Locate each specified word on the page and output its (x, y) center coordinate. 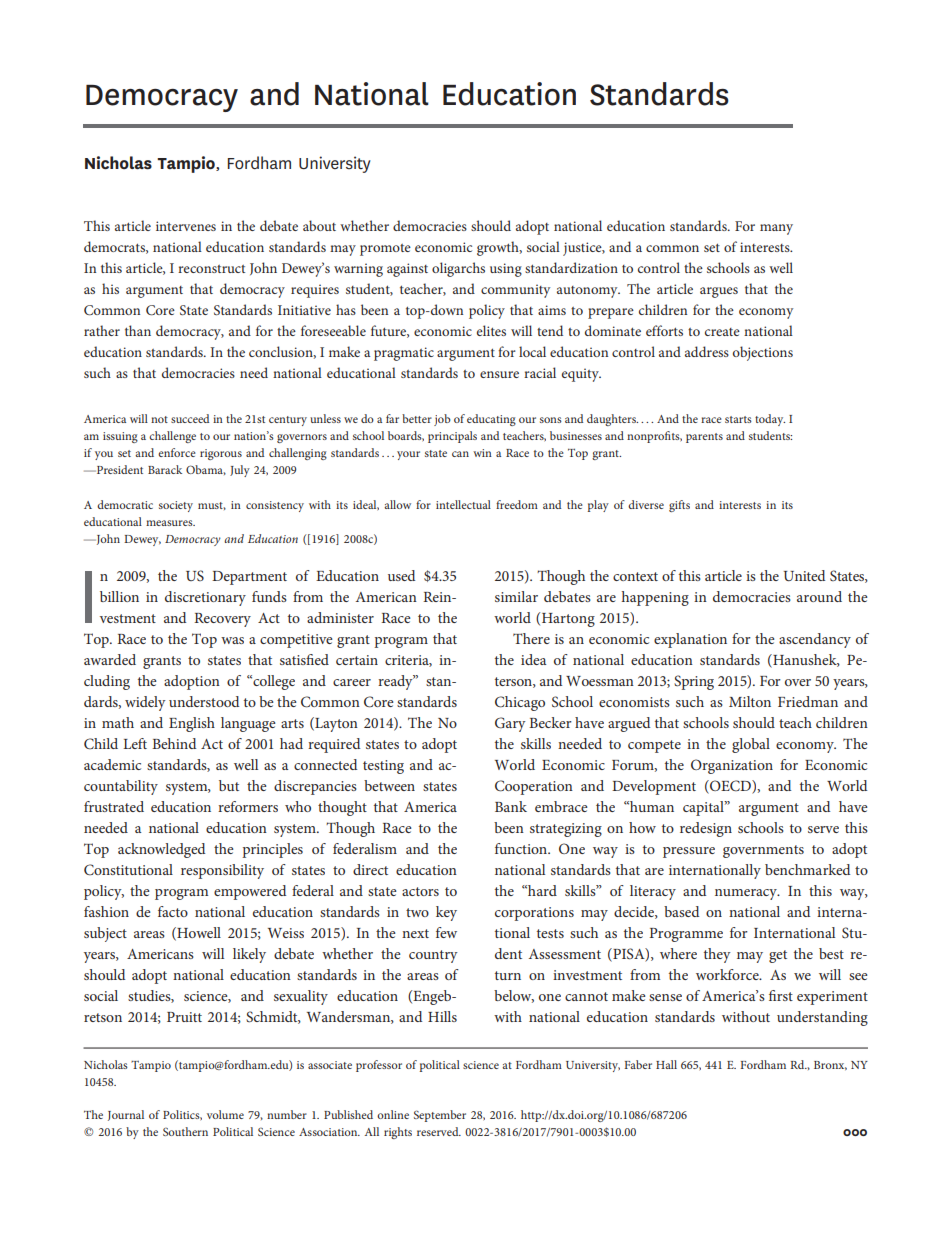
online (393, 1114)
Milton (750, 701)
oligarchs (458, 269)
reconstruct (211, 269)
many (776, 229)
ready (396, 682)
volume (225, 1114)
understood (204, 701)
